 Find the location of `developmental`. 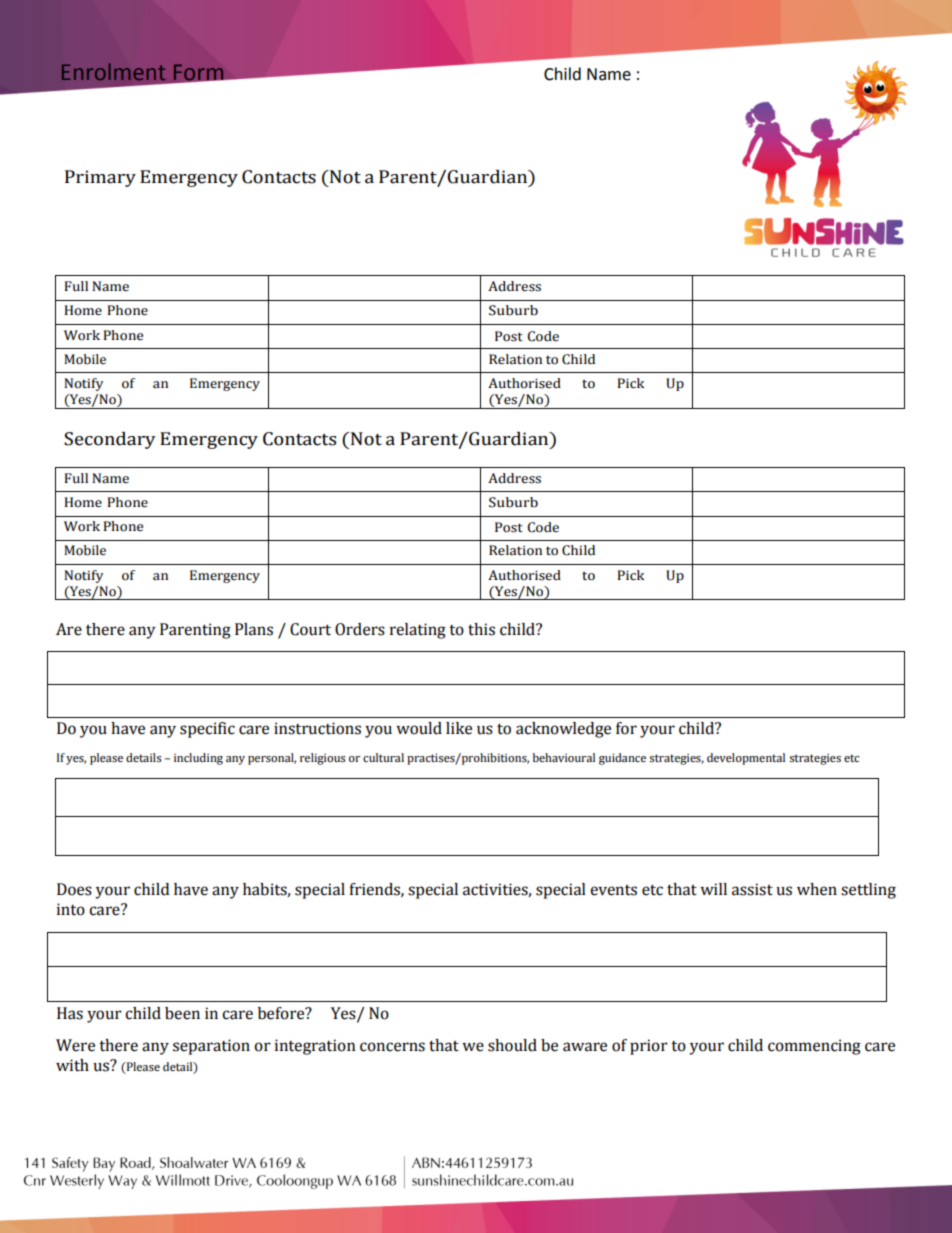

developmental is located at coordinates (746, 759).
